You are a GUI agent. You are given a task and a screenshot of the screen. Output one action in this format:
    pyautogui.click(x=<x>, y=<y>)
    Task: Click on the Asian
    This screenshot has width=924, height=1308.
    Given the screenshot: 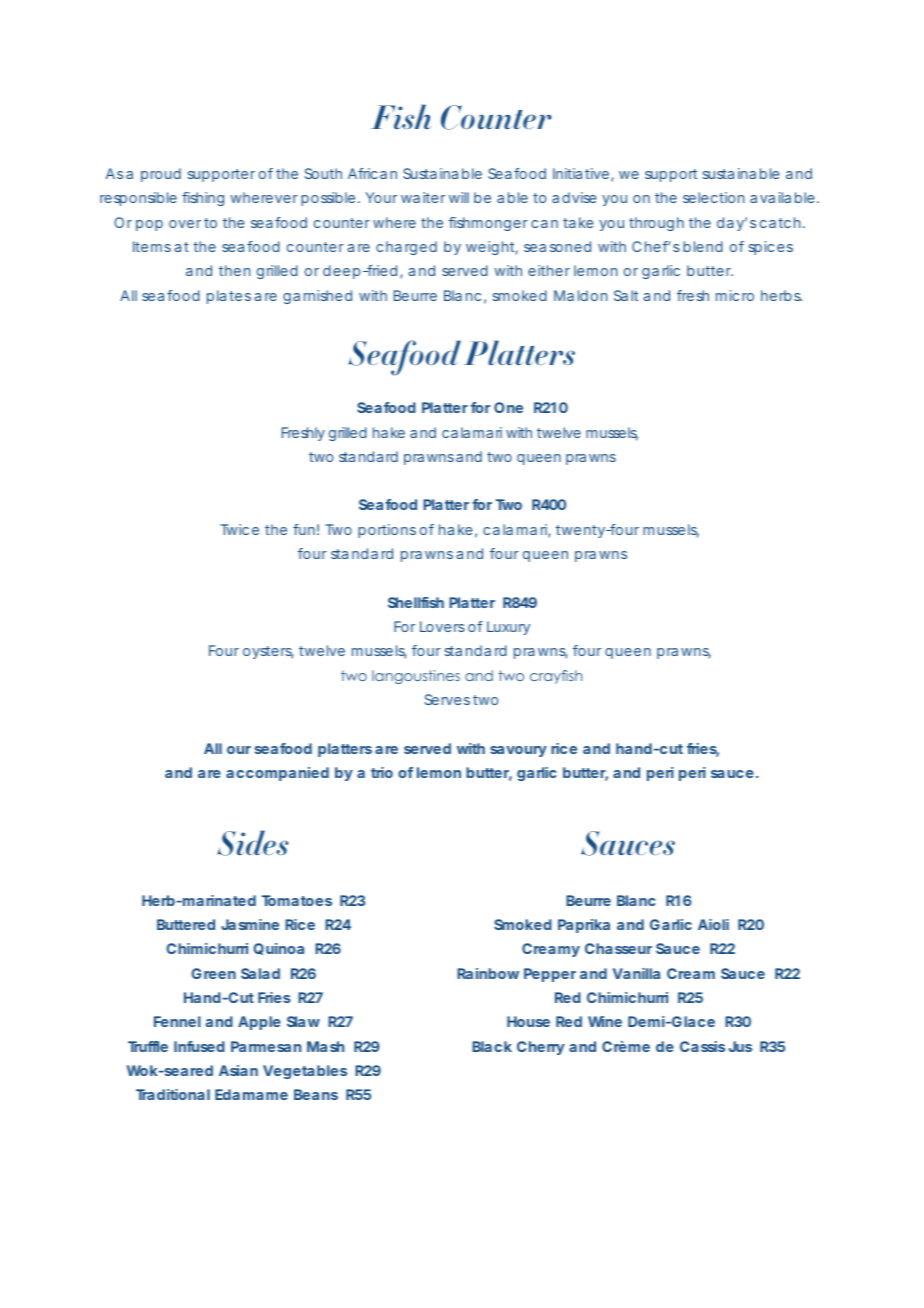 What is the action you would take?
    pyautogui.click(x=238, y=1070)
